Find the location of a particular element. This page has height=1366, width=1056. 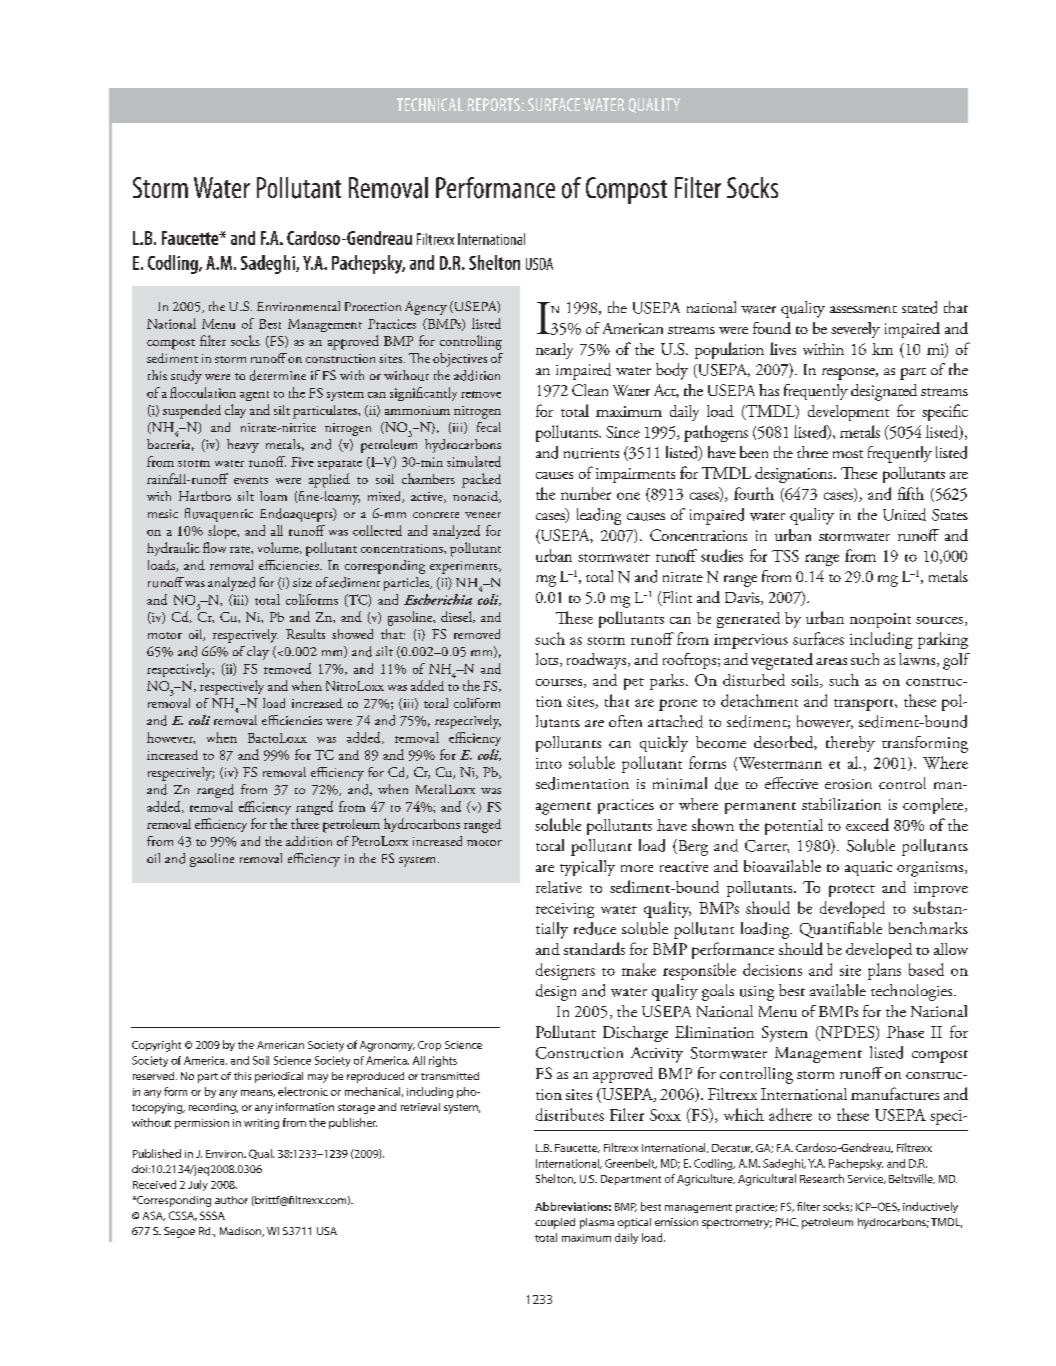

TECHNICAL is located at coordinates (430, 104).
